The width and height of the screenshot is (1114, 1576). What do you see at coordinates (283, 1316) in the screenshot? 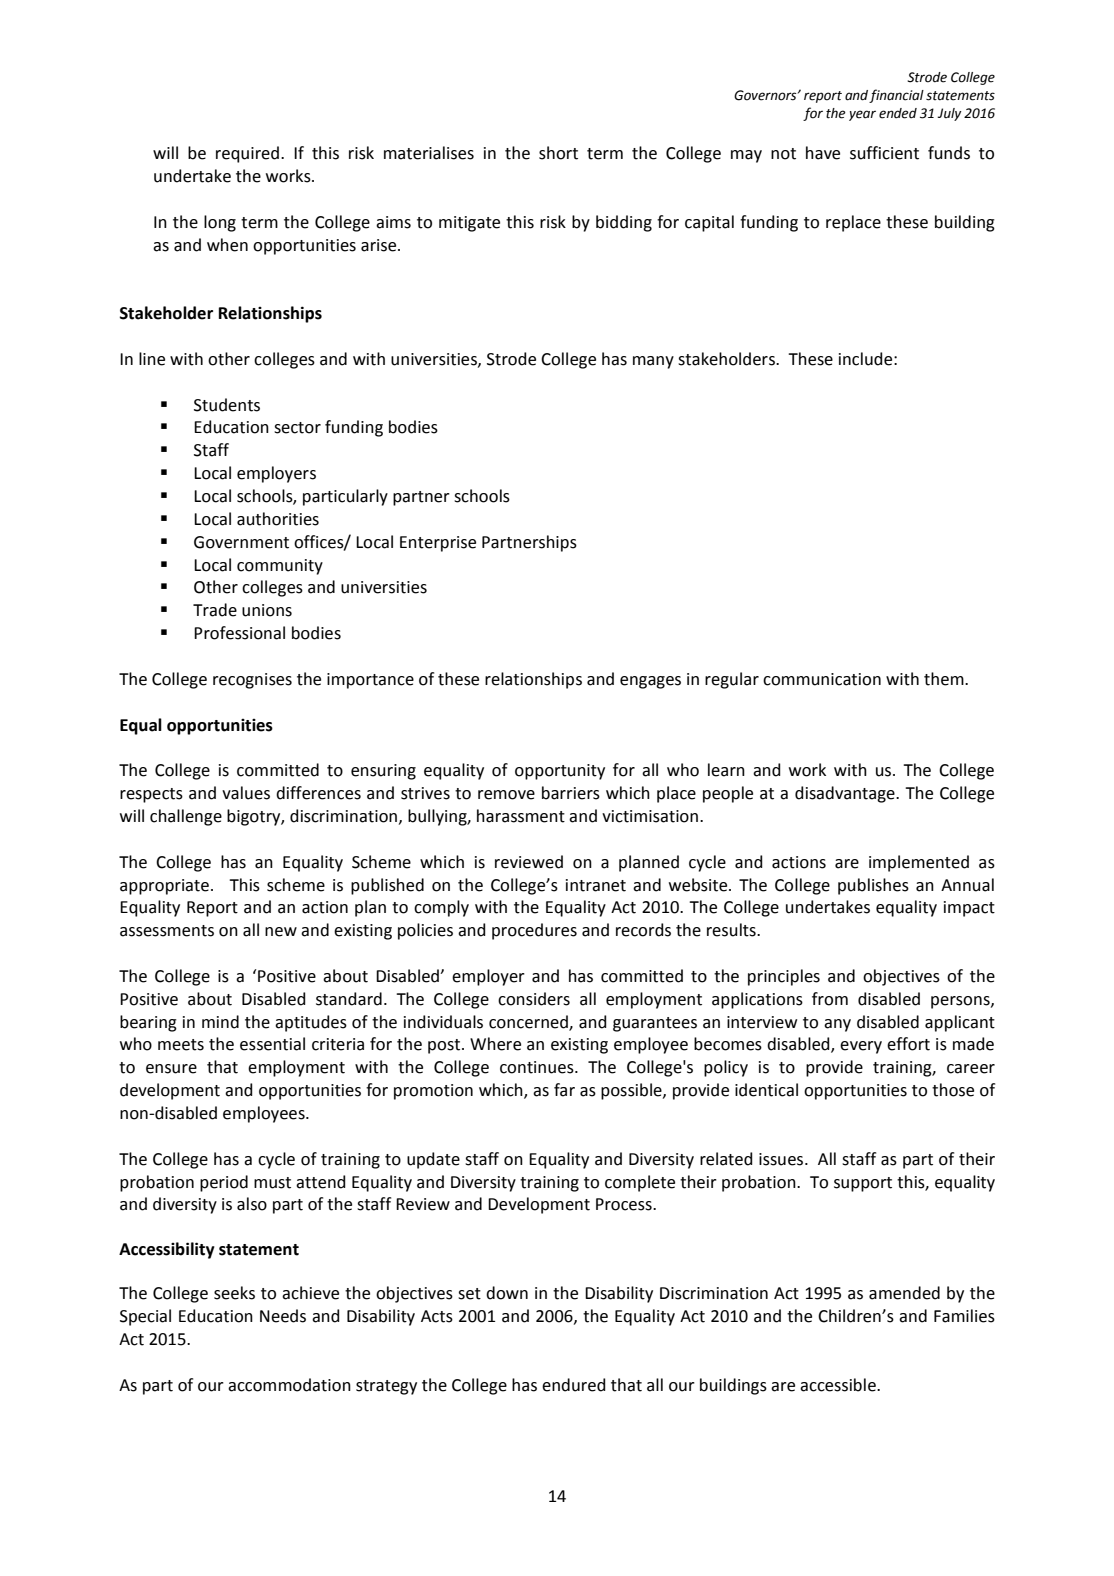
I see `Needs` at bounding box center [283, 1316].
